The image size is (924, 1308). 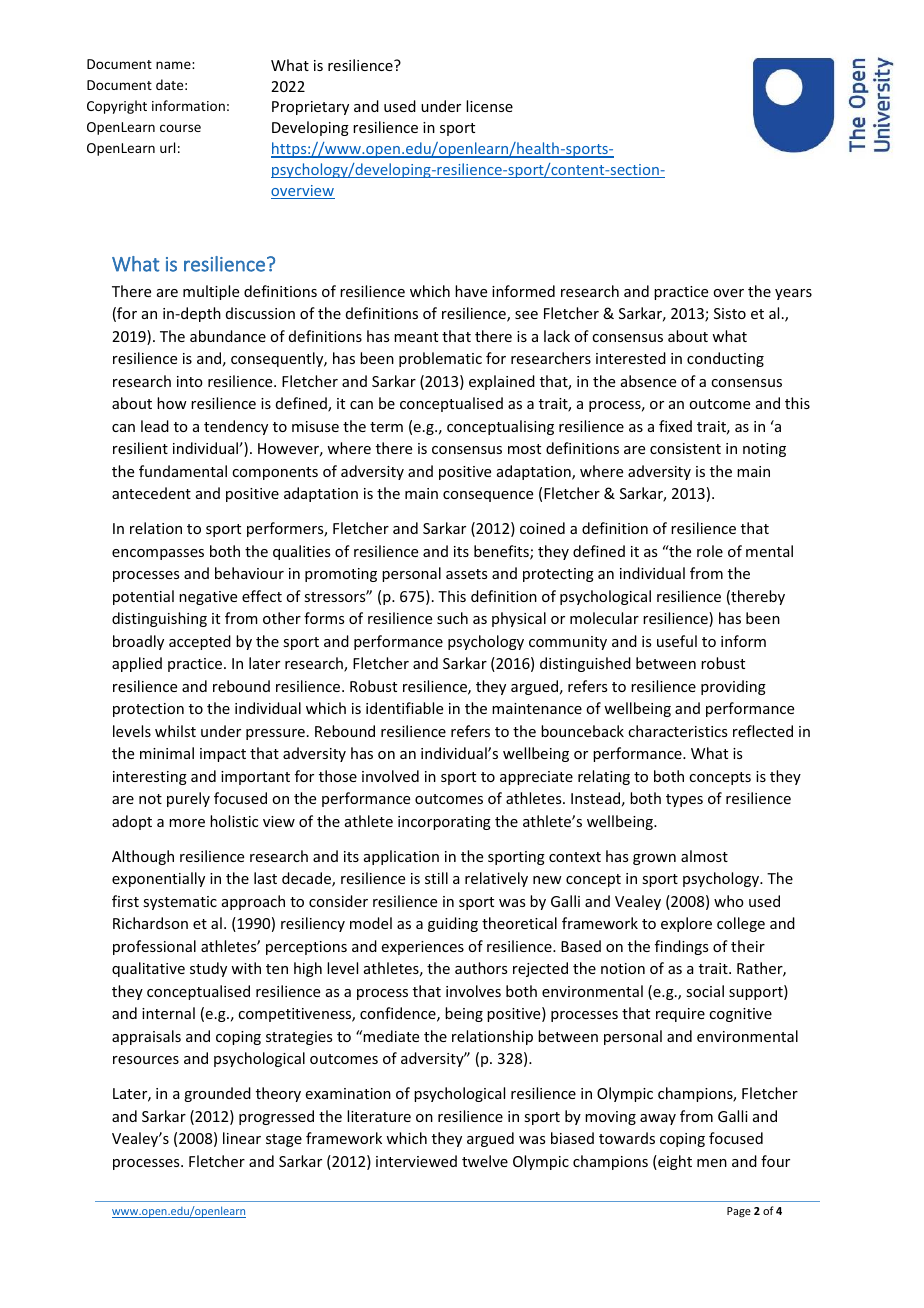 What do you see at coordinates (180, 128) in the image?
I see `course` at bounding box center [180, 128].
